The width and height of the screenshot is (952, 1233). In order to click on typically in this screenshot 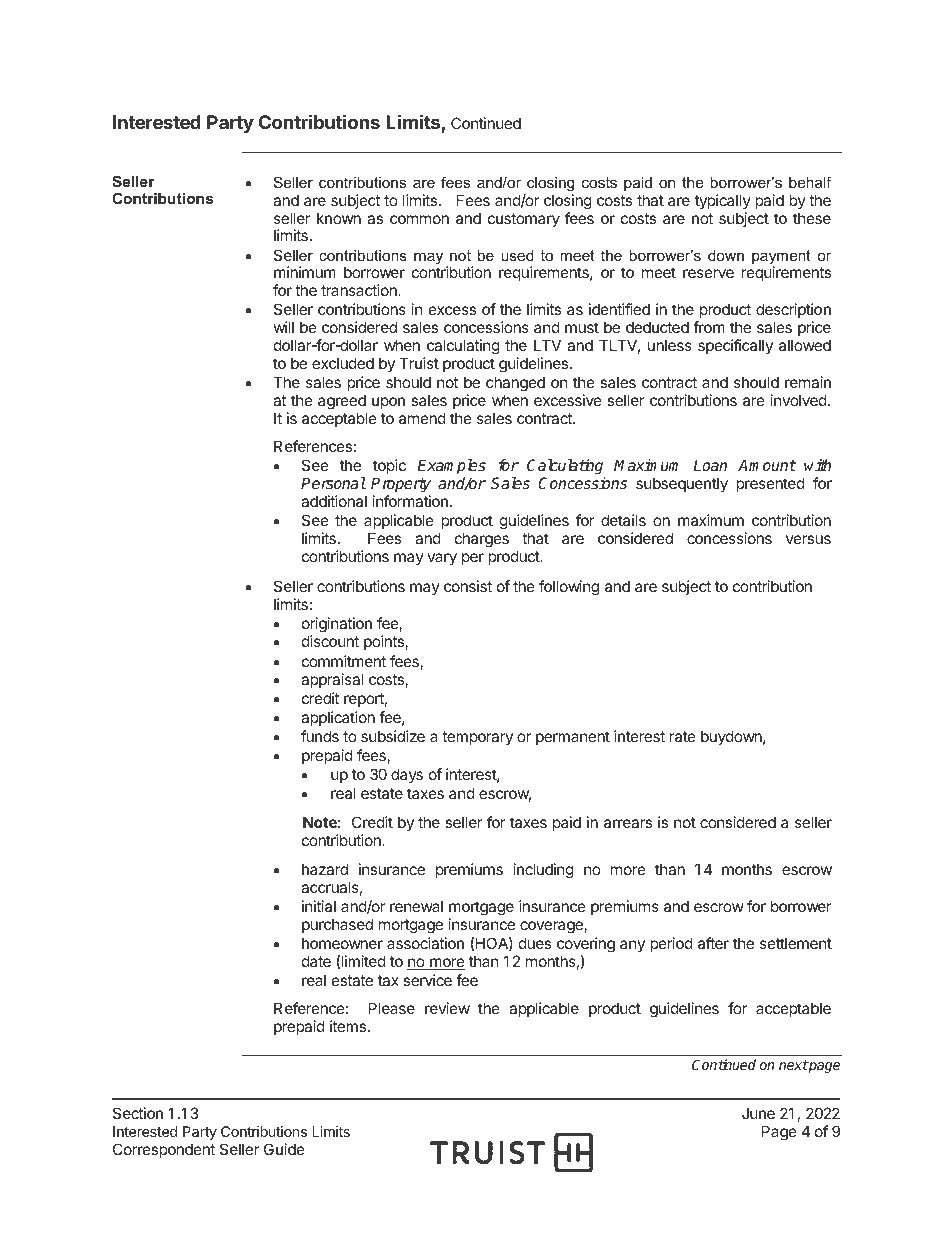, I will do `click(723, 201)`.
